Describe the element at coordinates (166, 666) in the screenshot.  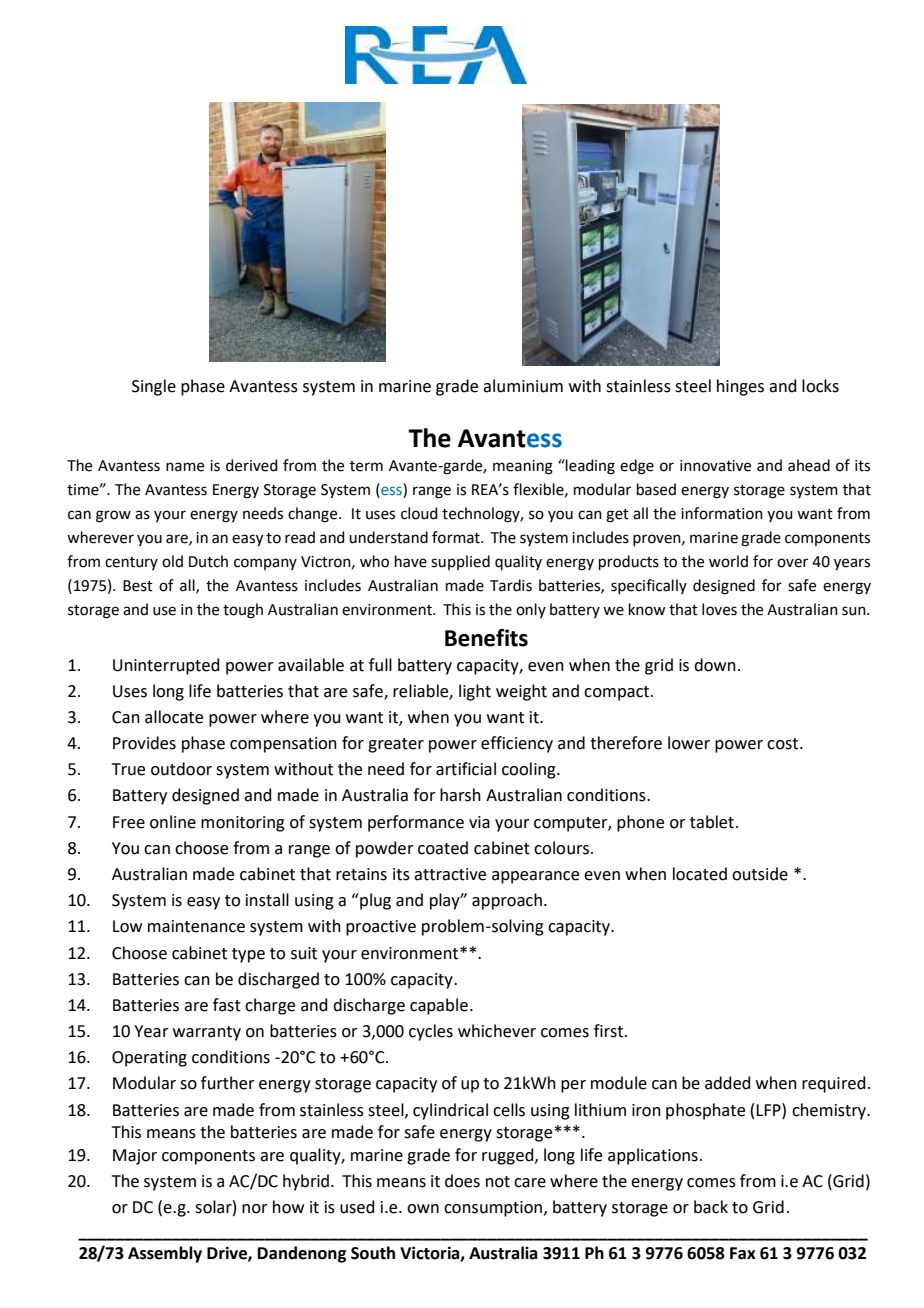
I see `Uninterrupted` at that location.
